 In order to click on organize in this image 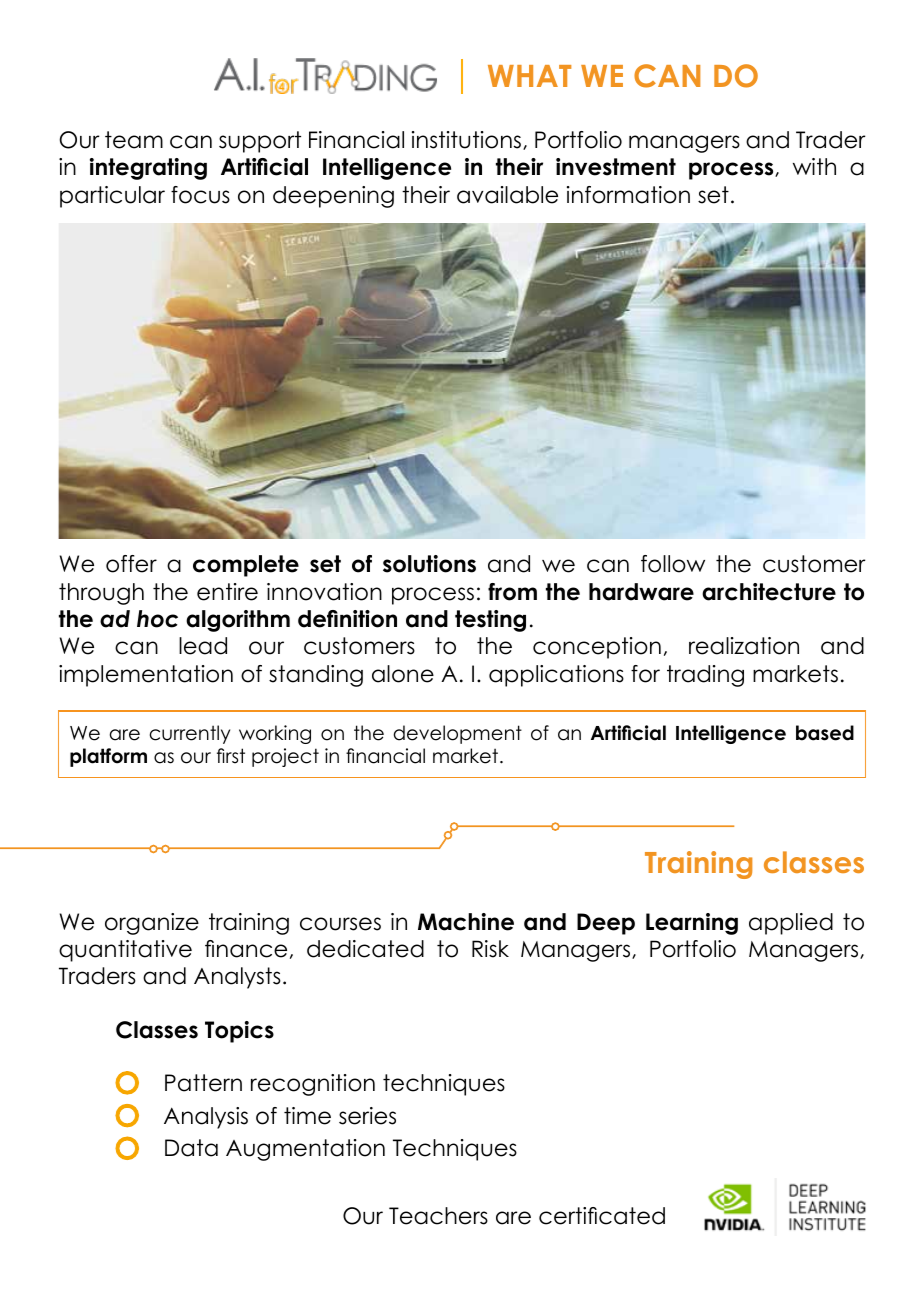, I will do `click(152, 924)`.
